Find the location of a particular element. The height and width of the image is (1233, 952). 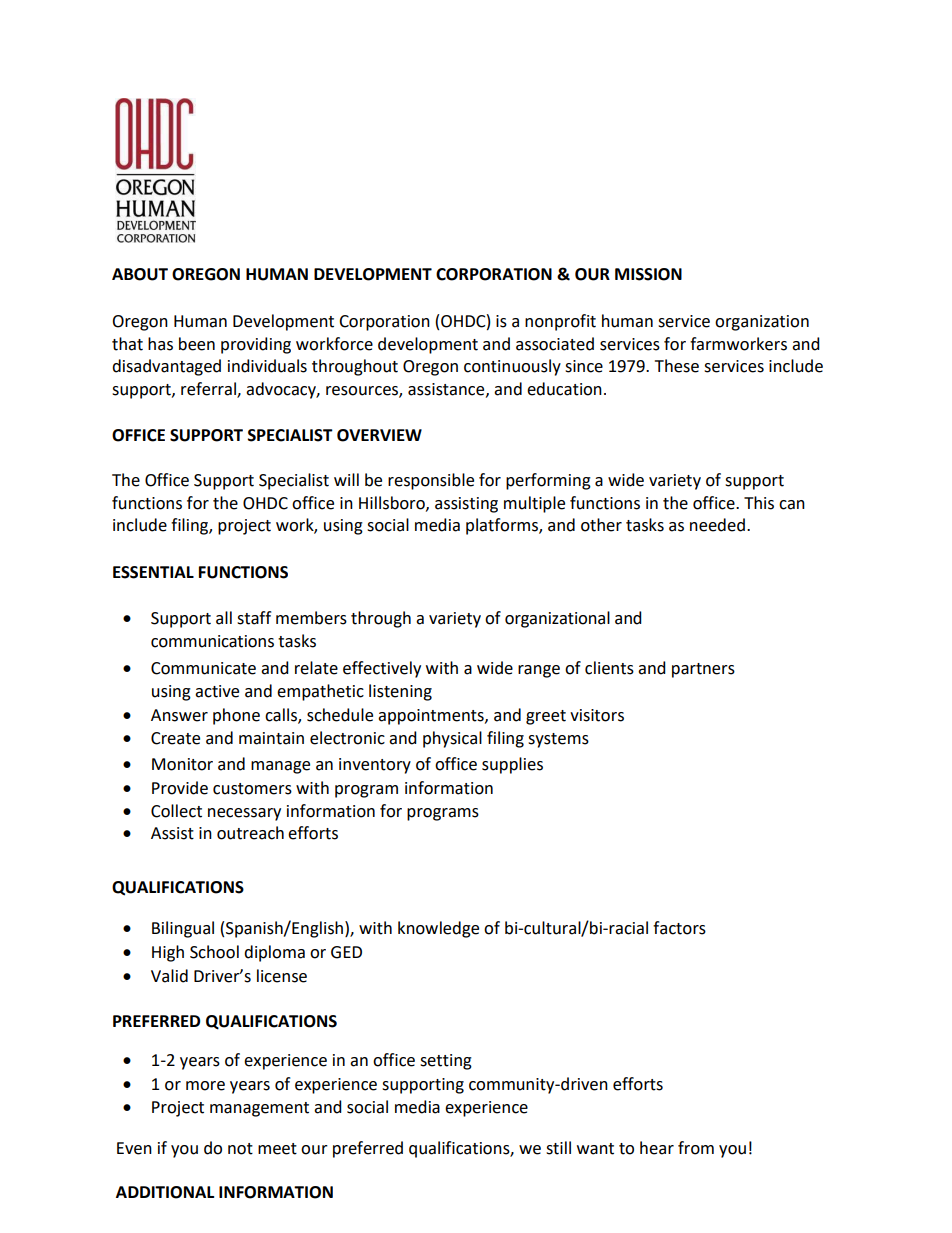

School is located at coordinates (214, 952).
